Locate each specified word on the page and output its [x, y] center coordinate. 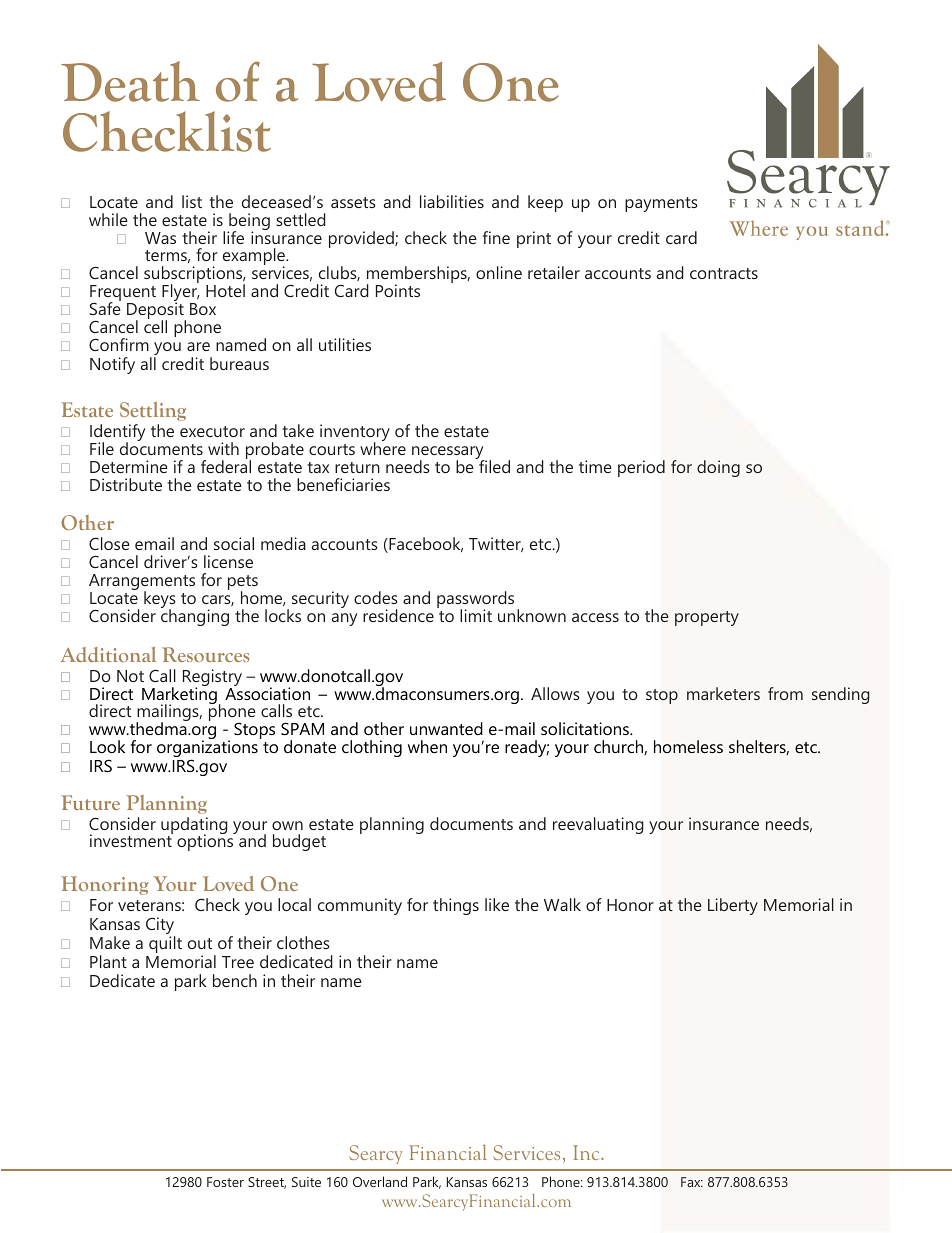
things [456, 906]
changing [195, 616]
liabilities [452, 201]
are [198, 346]
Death [130, 81]
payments [661, 204]
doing [718, 468]
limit [476, 615]
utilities [345, 344]
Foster [225, 1182]
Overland [380, 1181]
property [707, 618]
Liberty [733, 906]
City [160, 927]
